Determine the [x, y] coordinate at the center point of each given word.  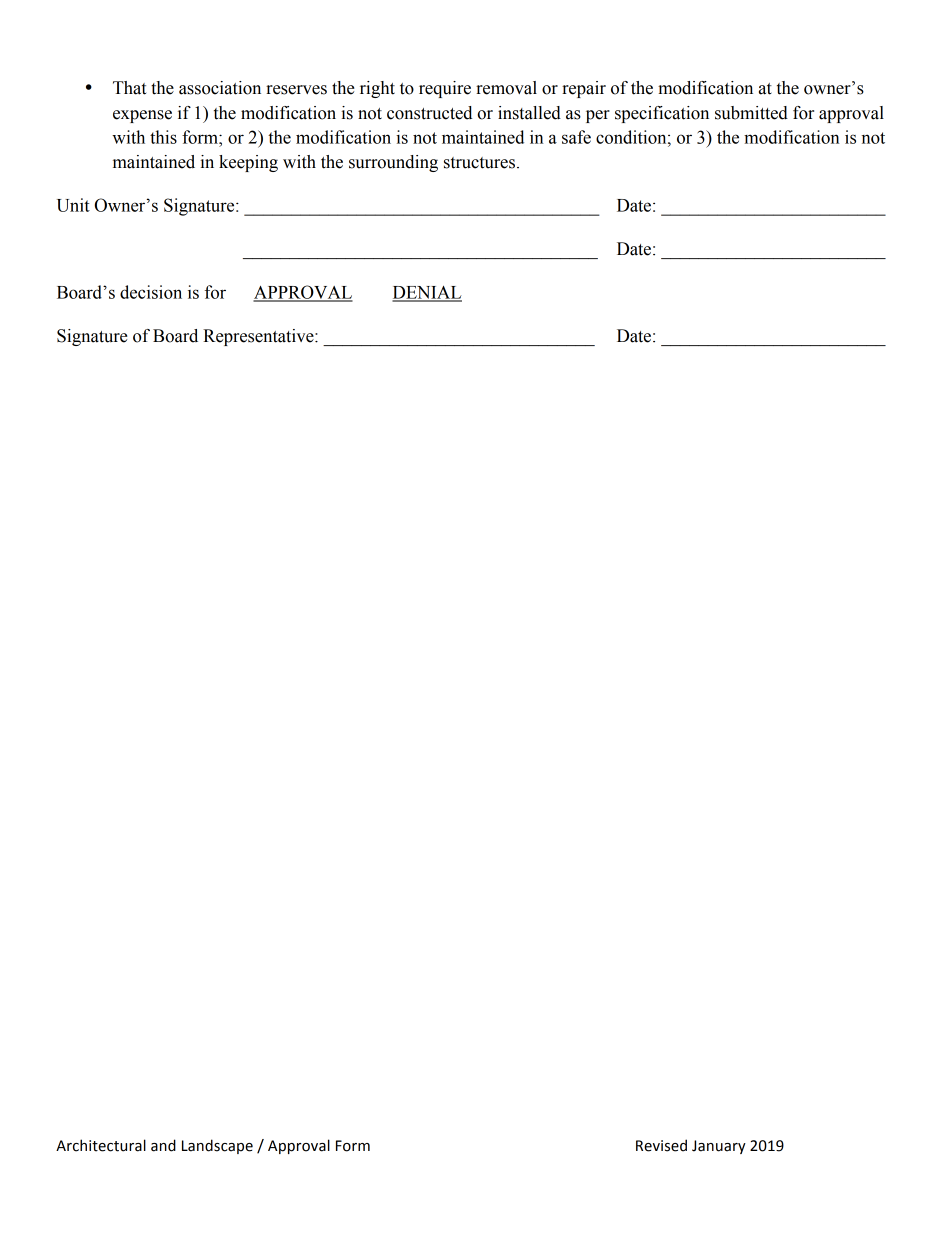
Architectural [101, 1145]
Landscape [217, 1146]
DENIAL [427, 293]
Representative [259, 337]
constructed [429, 113]
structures [479, 163]
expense [142, 116]
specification [662, 114]
